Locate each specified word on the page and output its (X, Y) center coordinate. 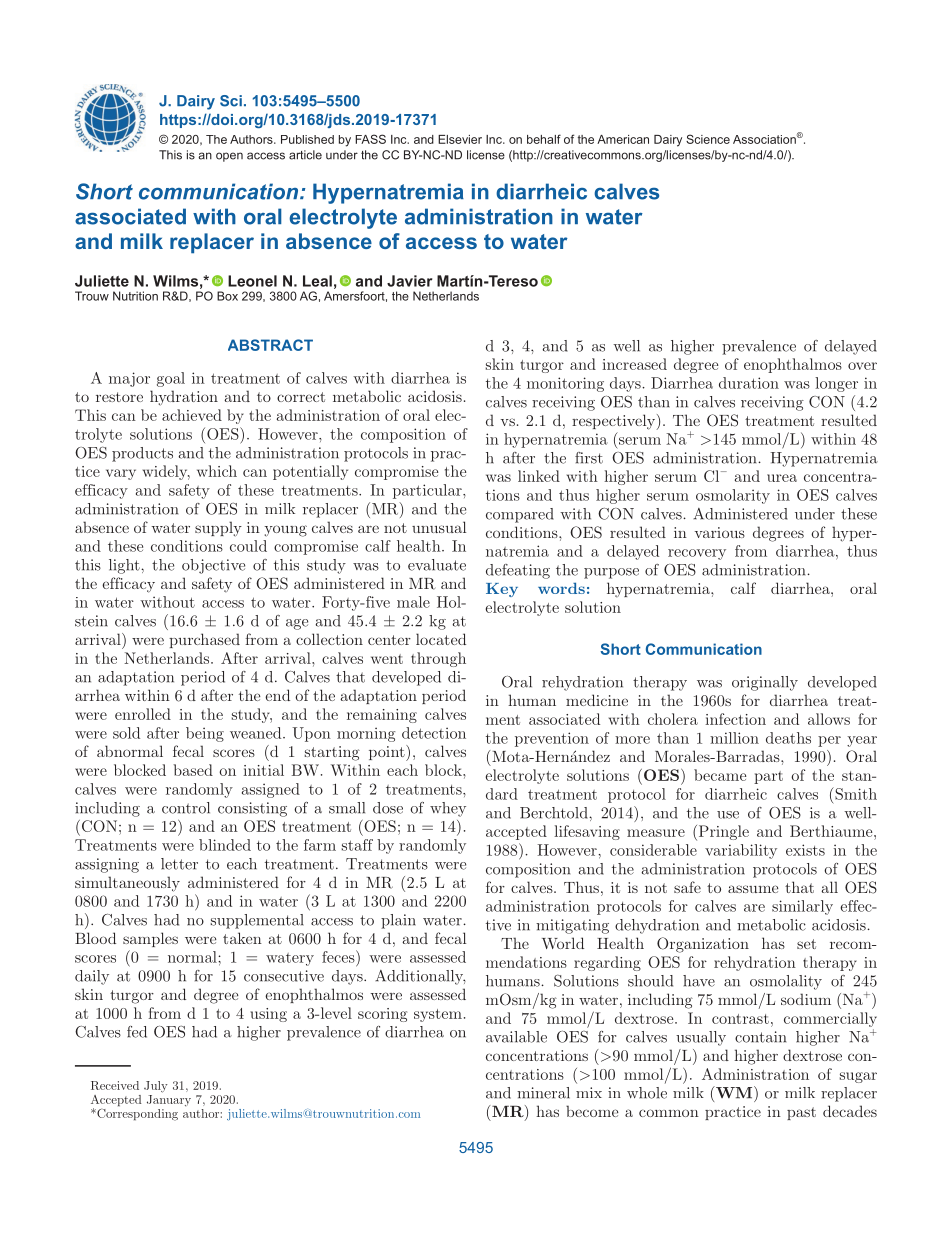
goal (171, 379)
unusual (439, 527)
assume (753, 889)
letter (179, 864)
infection (735, 719)
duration (749, 383)
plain (398, 921)
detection (434, 733)
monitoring (565, 384)
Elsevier (460, 139)
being (205, 734)
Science (708, 139)
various (720, 532)
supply (218, 529)
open (229, 157)
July (156, 1087)
